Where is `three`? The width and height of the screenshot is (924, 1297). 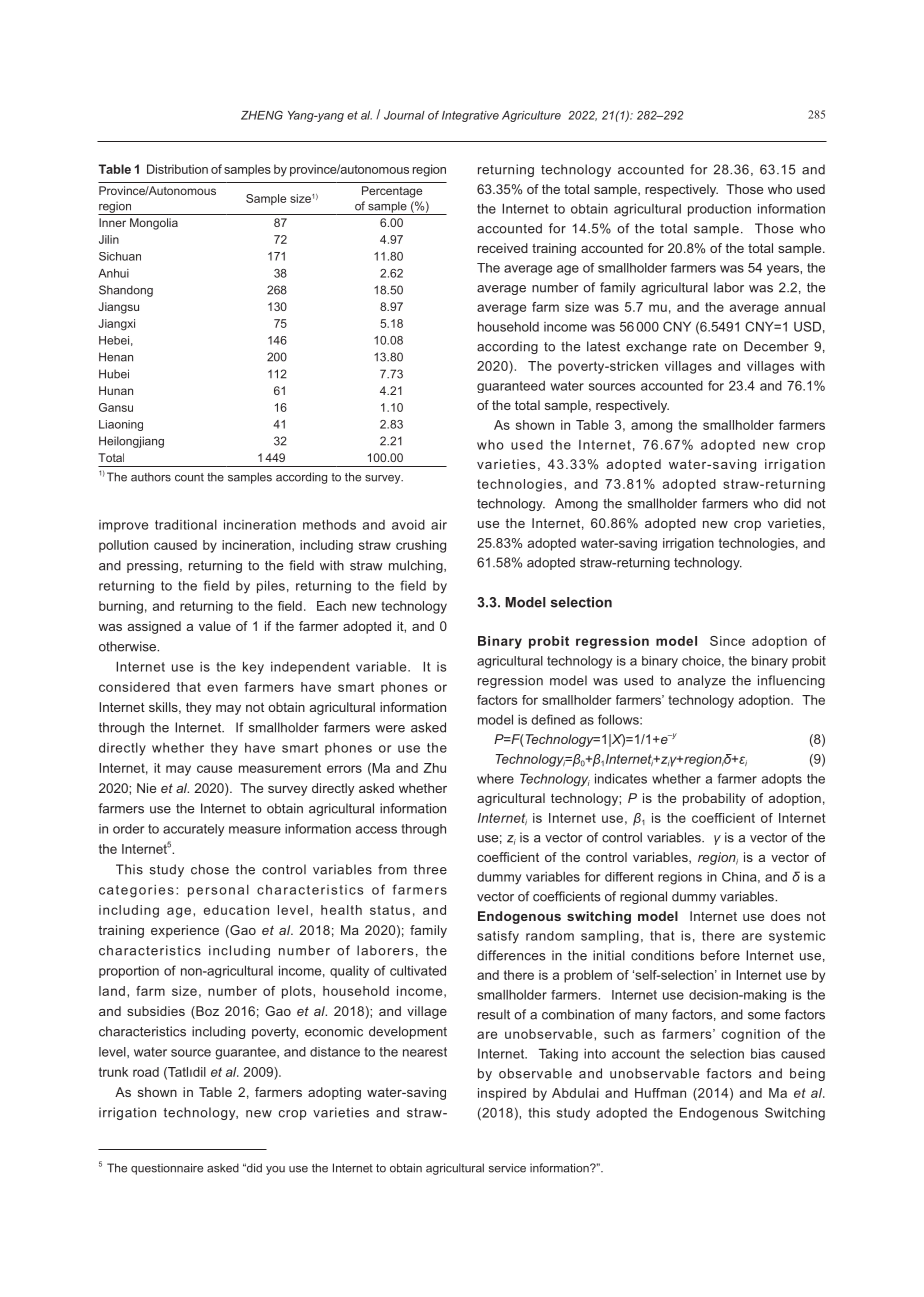 three is located at coordinates (430, 869).
